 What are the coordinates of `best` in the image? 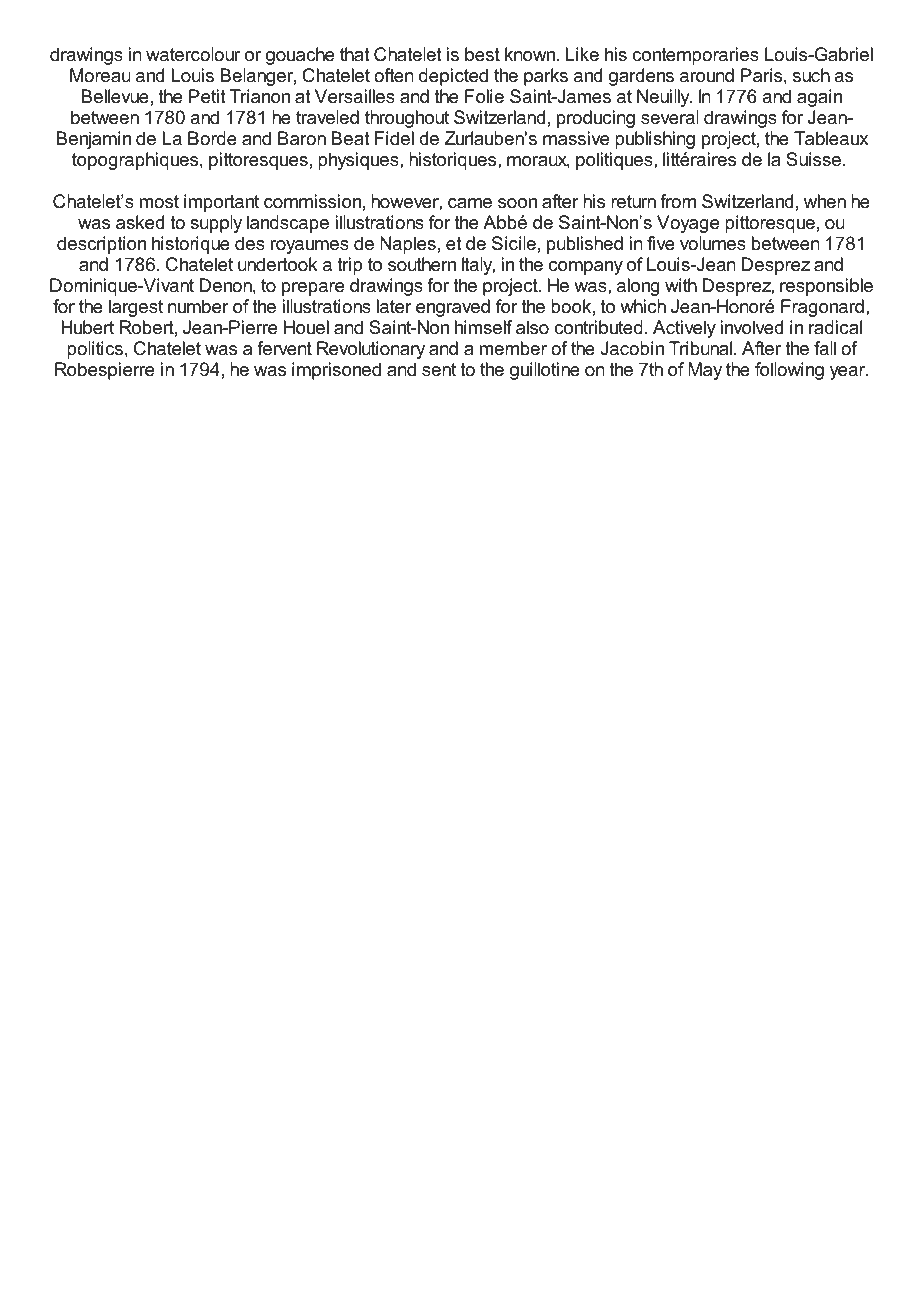 It's located at (482, 54).
